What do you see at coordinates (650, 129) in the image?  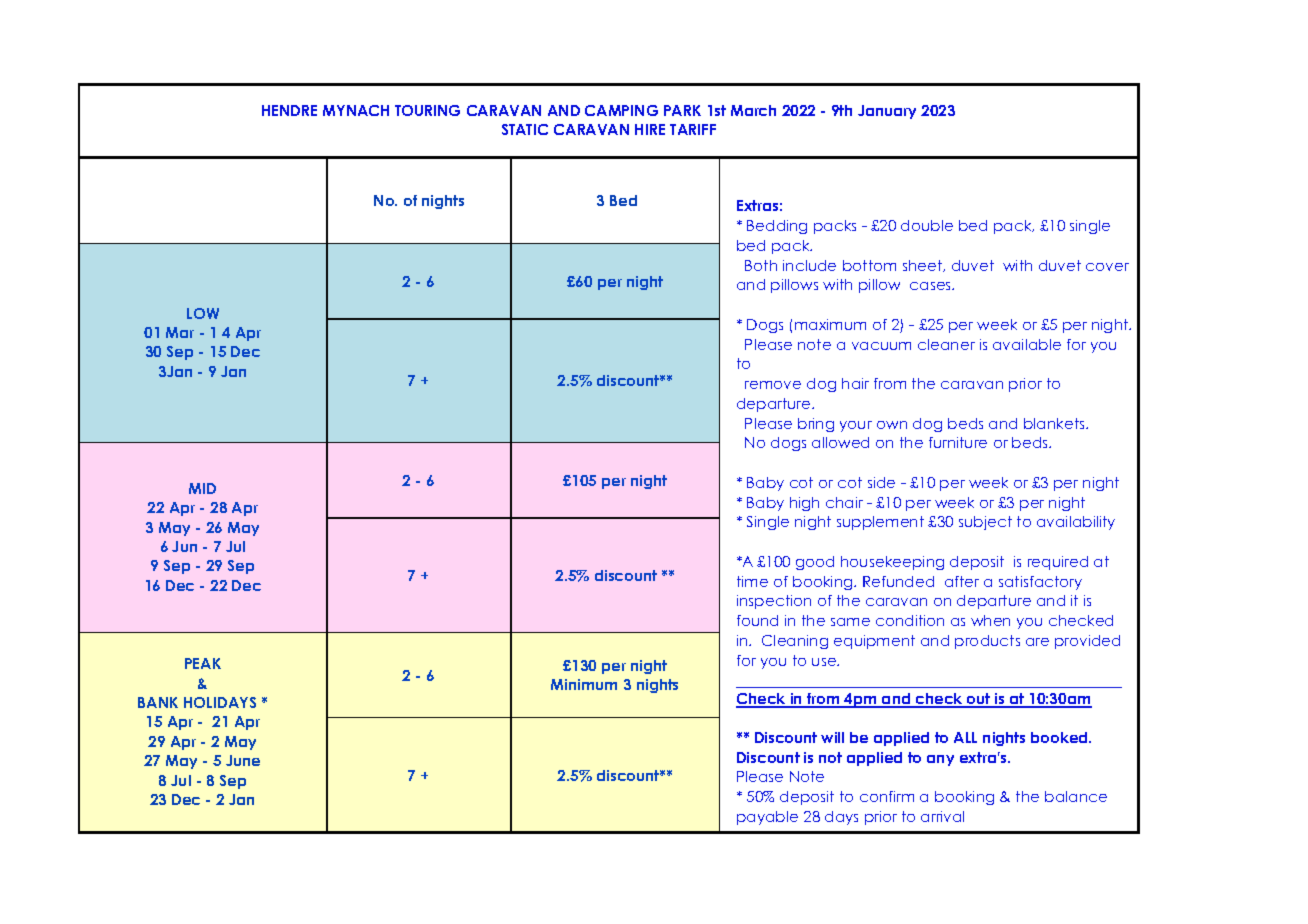 I see `HIRE` at bounding box center [650, 129].
